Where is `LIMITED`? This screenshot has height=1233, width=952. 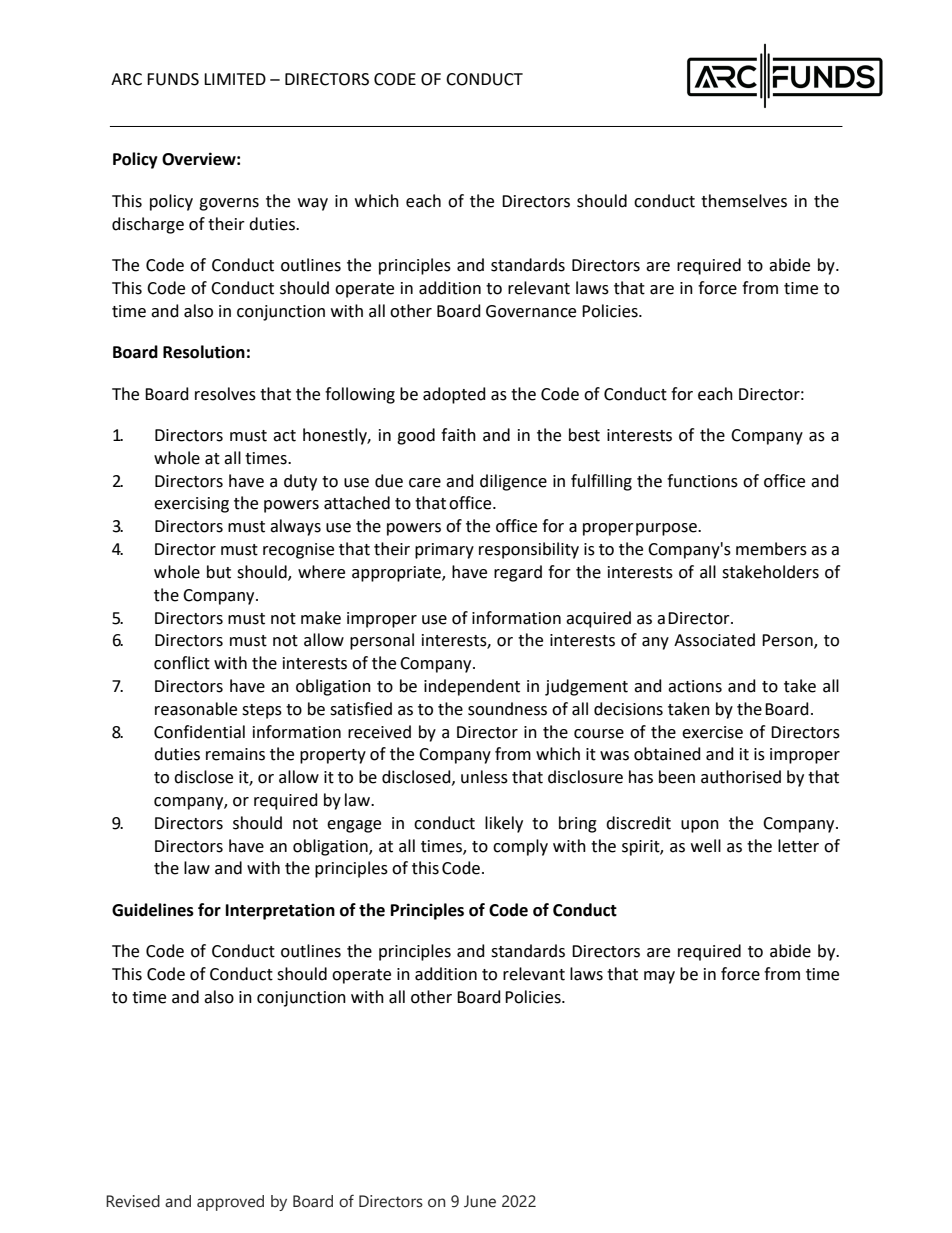 LIMITED is located at coordinates (235, 79).
